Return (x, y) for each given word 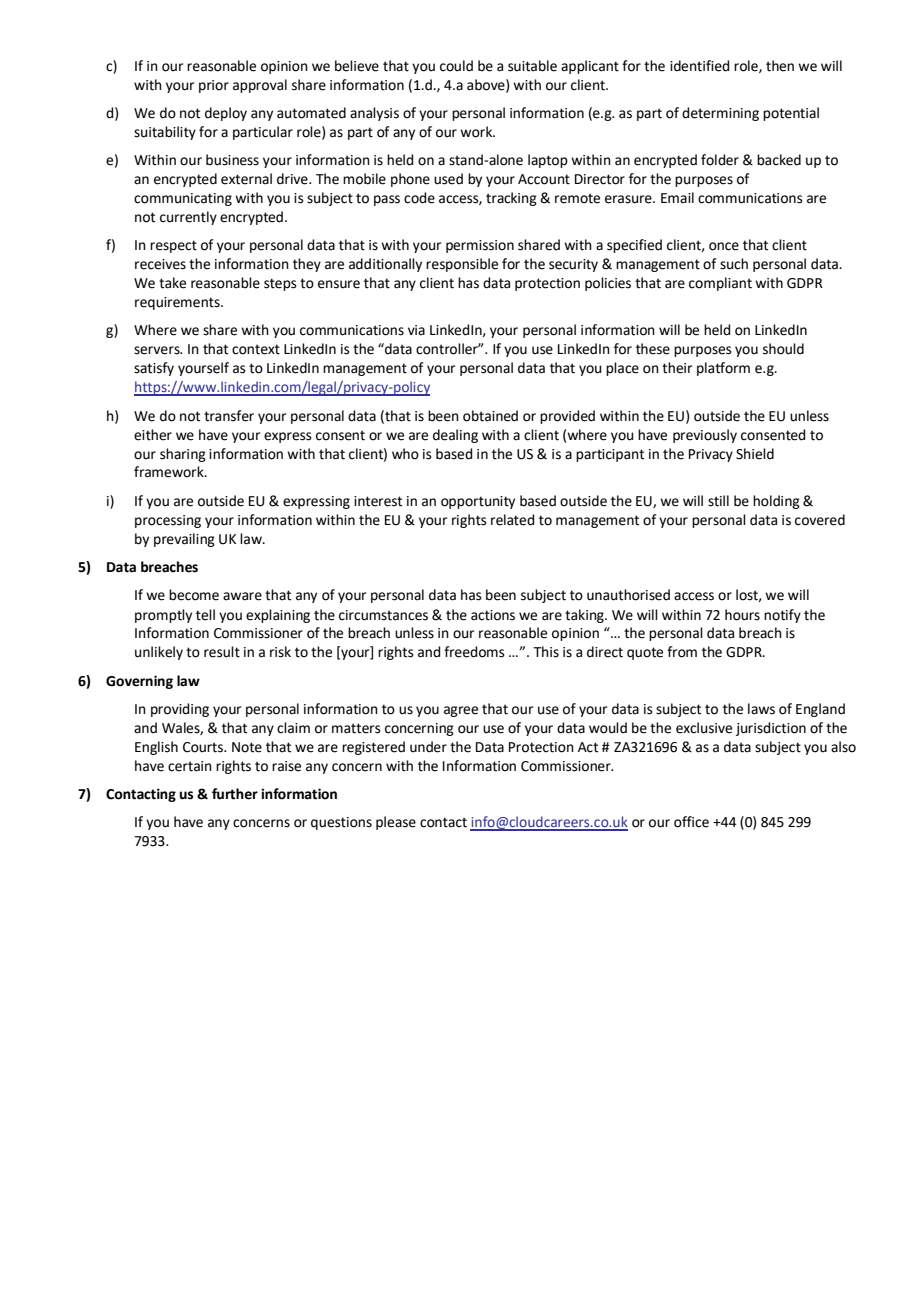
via (416, 330)
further (235, 794)
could (456, 66)
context (256, 349)
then (780, 66)
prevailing (184, 540)
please (396, 823)
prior (214, 86)
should (783, 349)
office (691, 822)
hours (742, 615)
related (512, 520)
